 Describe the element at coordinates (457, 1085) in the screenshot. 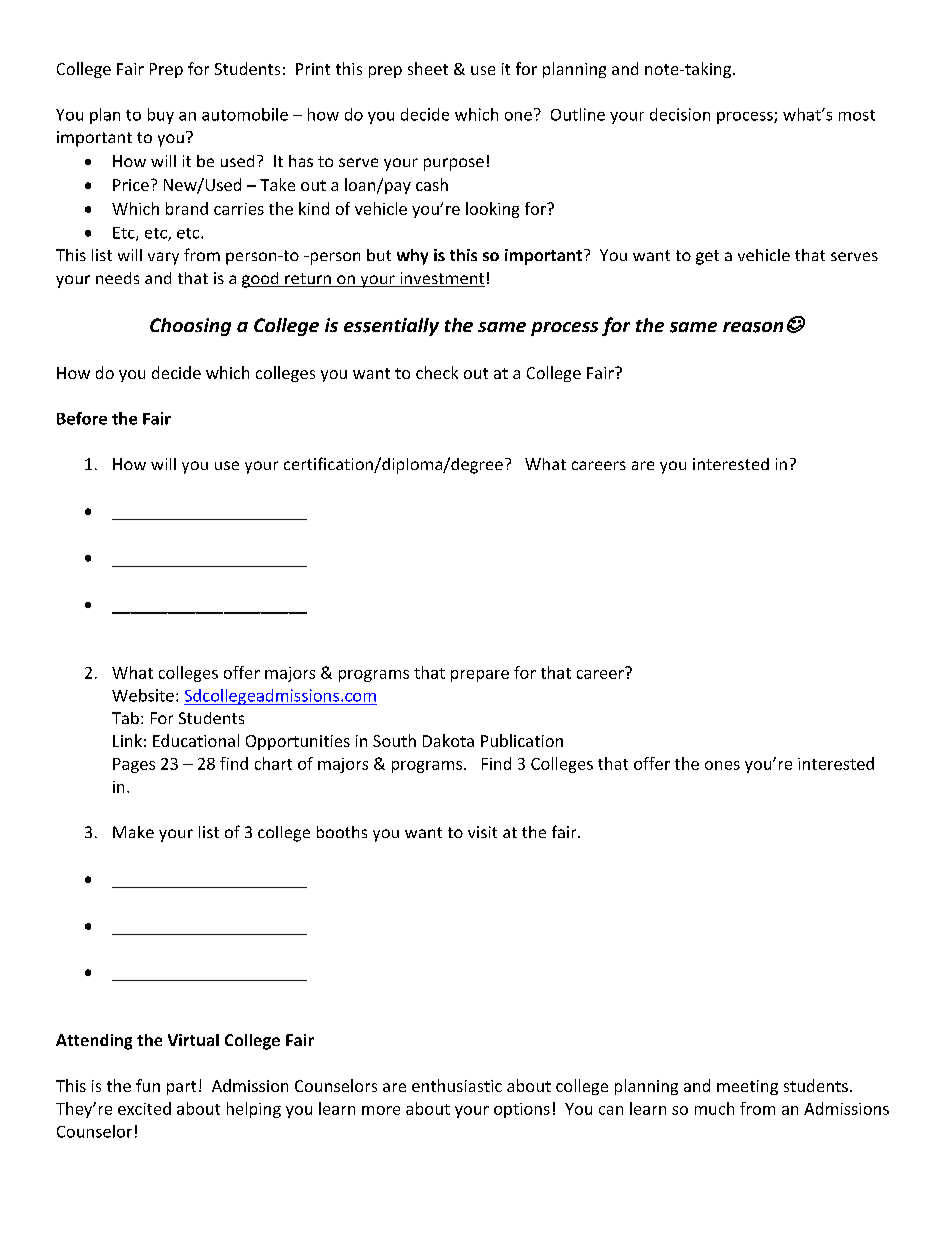

I see `enthusiastic` at that location.
